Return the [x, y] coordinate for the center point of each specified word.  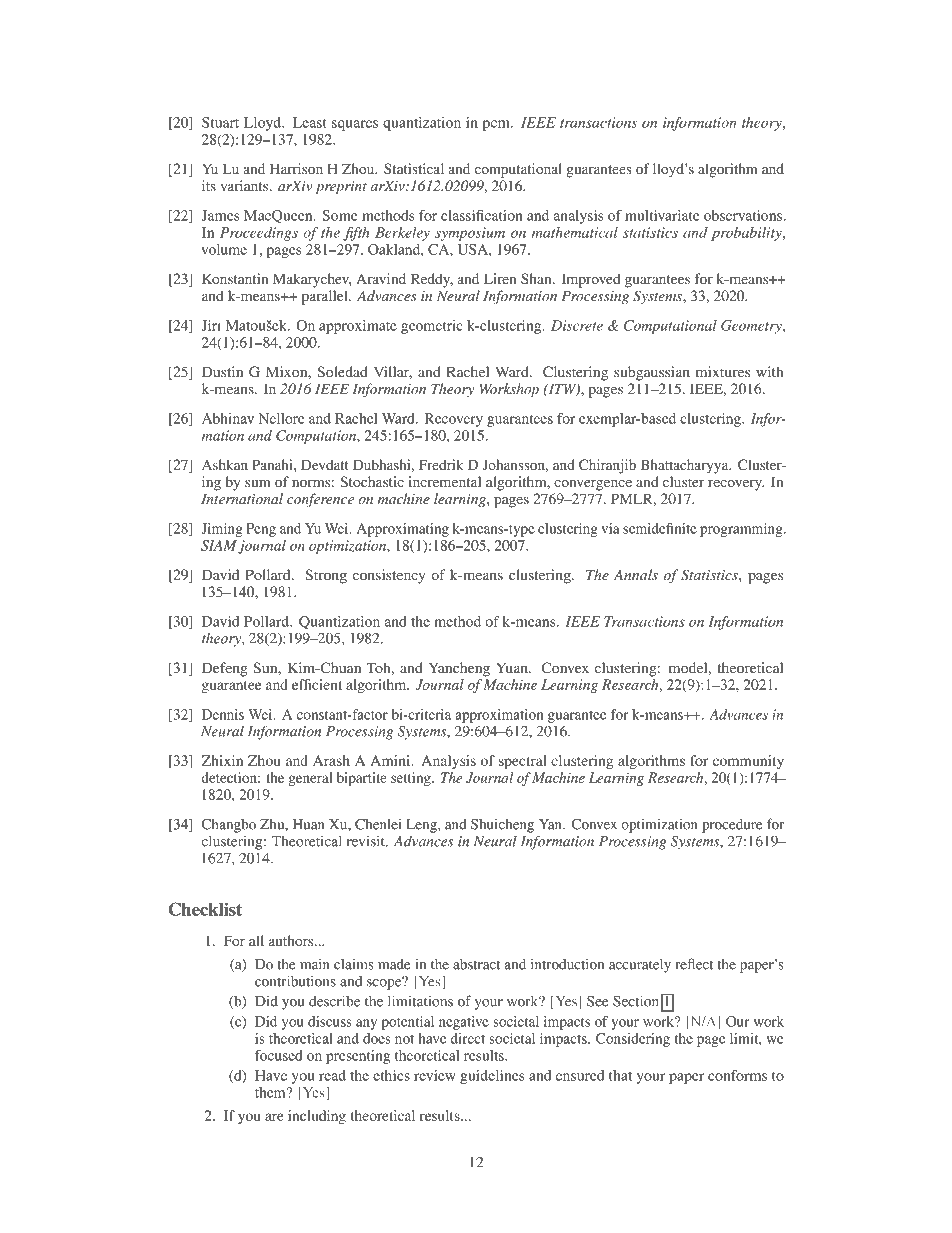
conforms [737, 1075]
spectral [523, 762]
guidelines [492, 1077]
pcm [497, 125]
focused [279, 1055]
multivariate [662, 215]
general [310, 779]
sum [258, 483]
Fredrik [441, 464]
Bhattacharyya [686, 466]
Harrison [296, 168]
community [748, 762]
